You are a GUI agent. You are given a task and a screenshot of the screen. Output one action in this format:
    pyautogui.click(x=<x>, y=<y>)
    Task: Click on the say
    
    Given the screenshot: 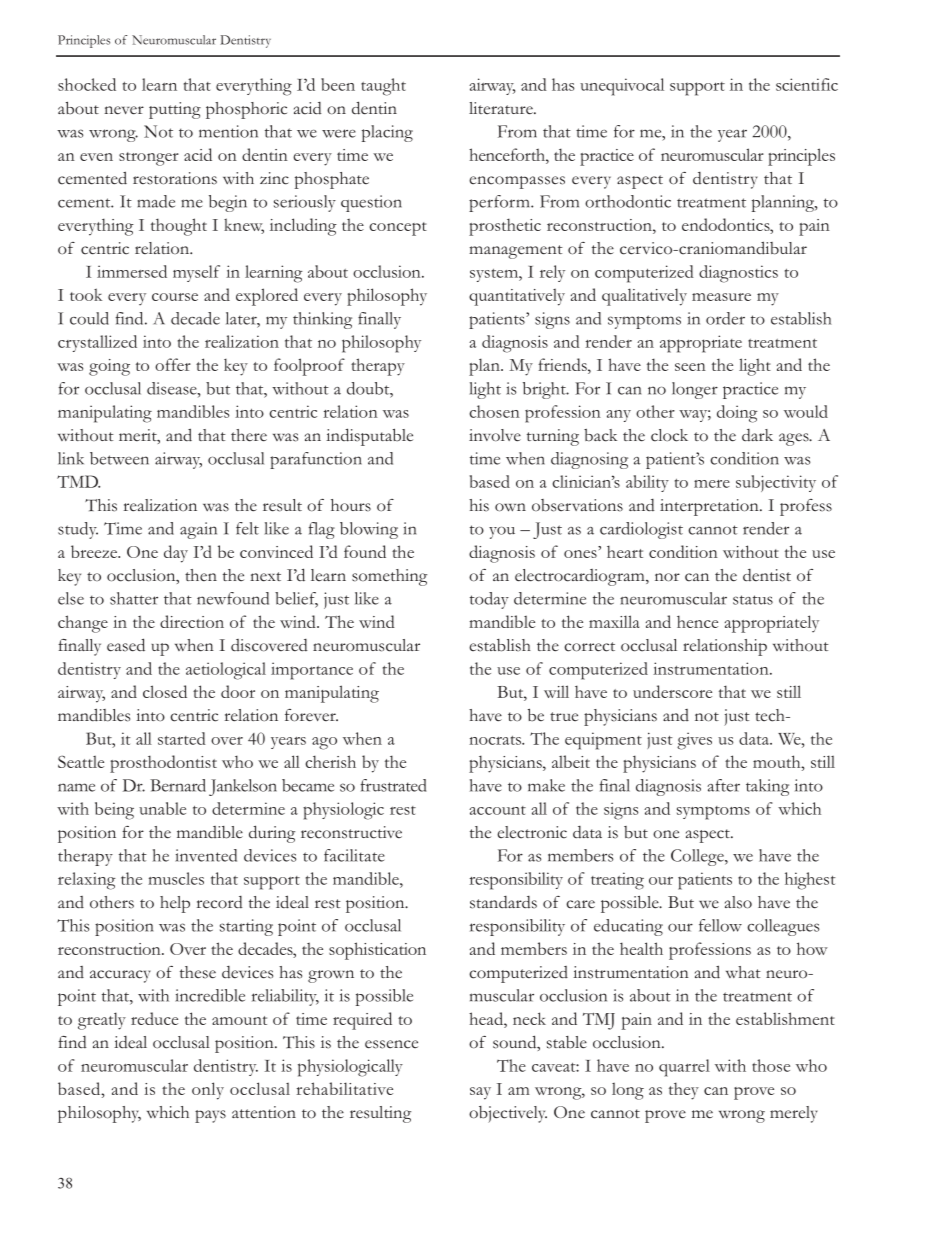 What is the action you would take?
    pyautogui.click(x=480, y=1093)
